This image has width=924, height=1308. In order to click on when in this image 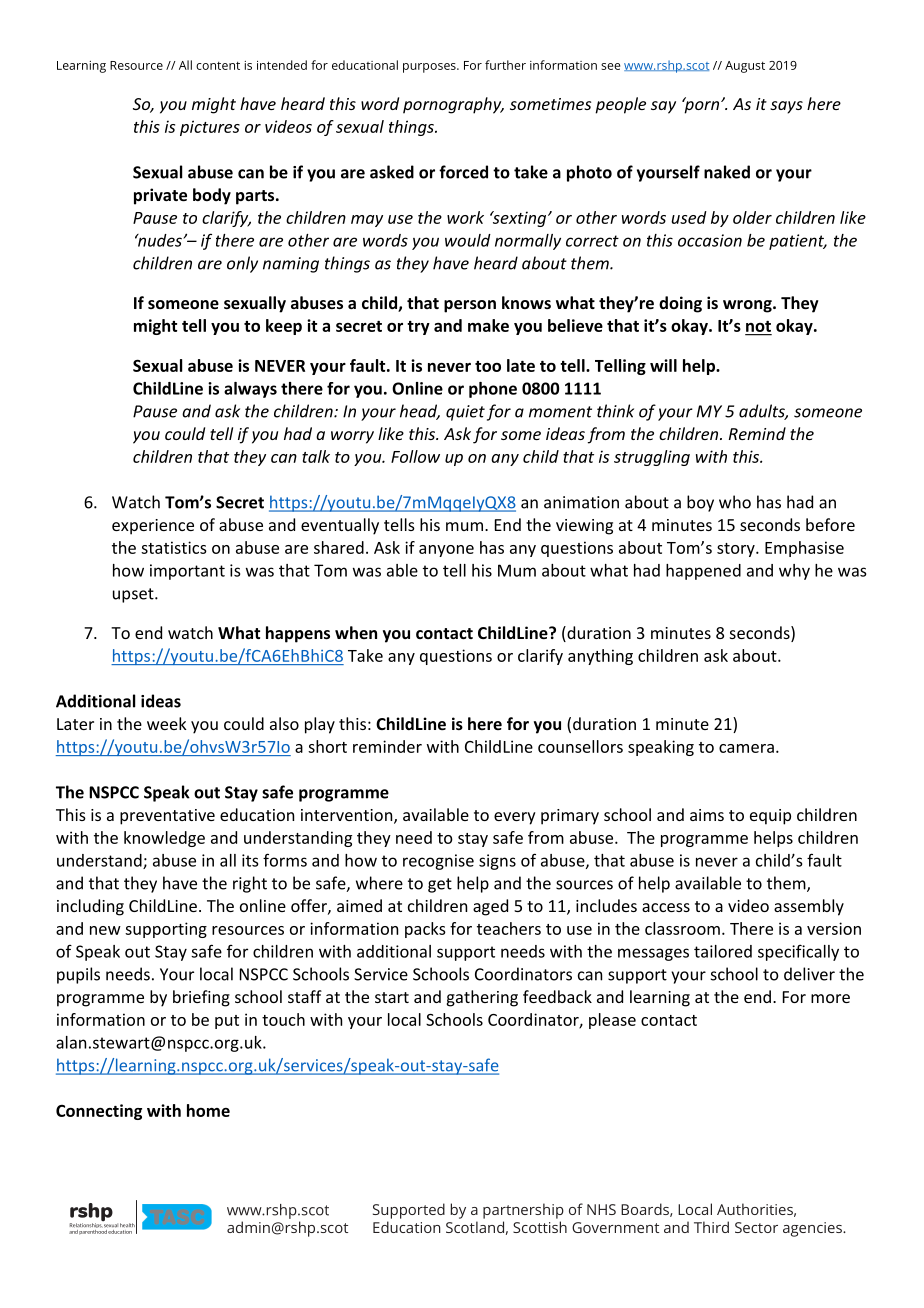, I will do `click(356, 632)`.
